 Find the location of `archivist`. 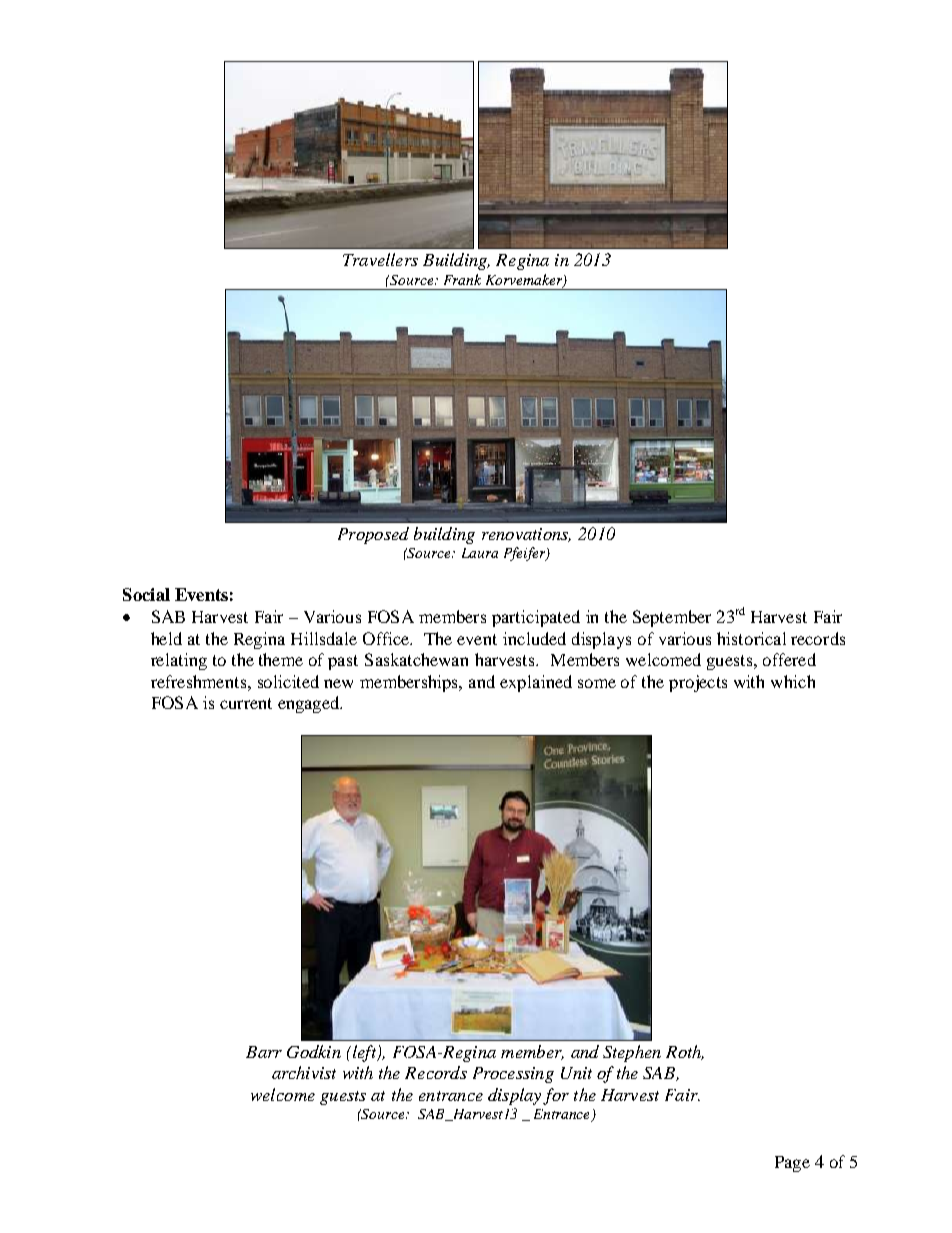

archivist is located at coordinates (304, 1072).
